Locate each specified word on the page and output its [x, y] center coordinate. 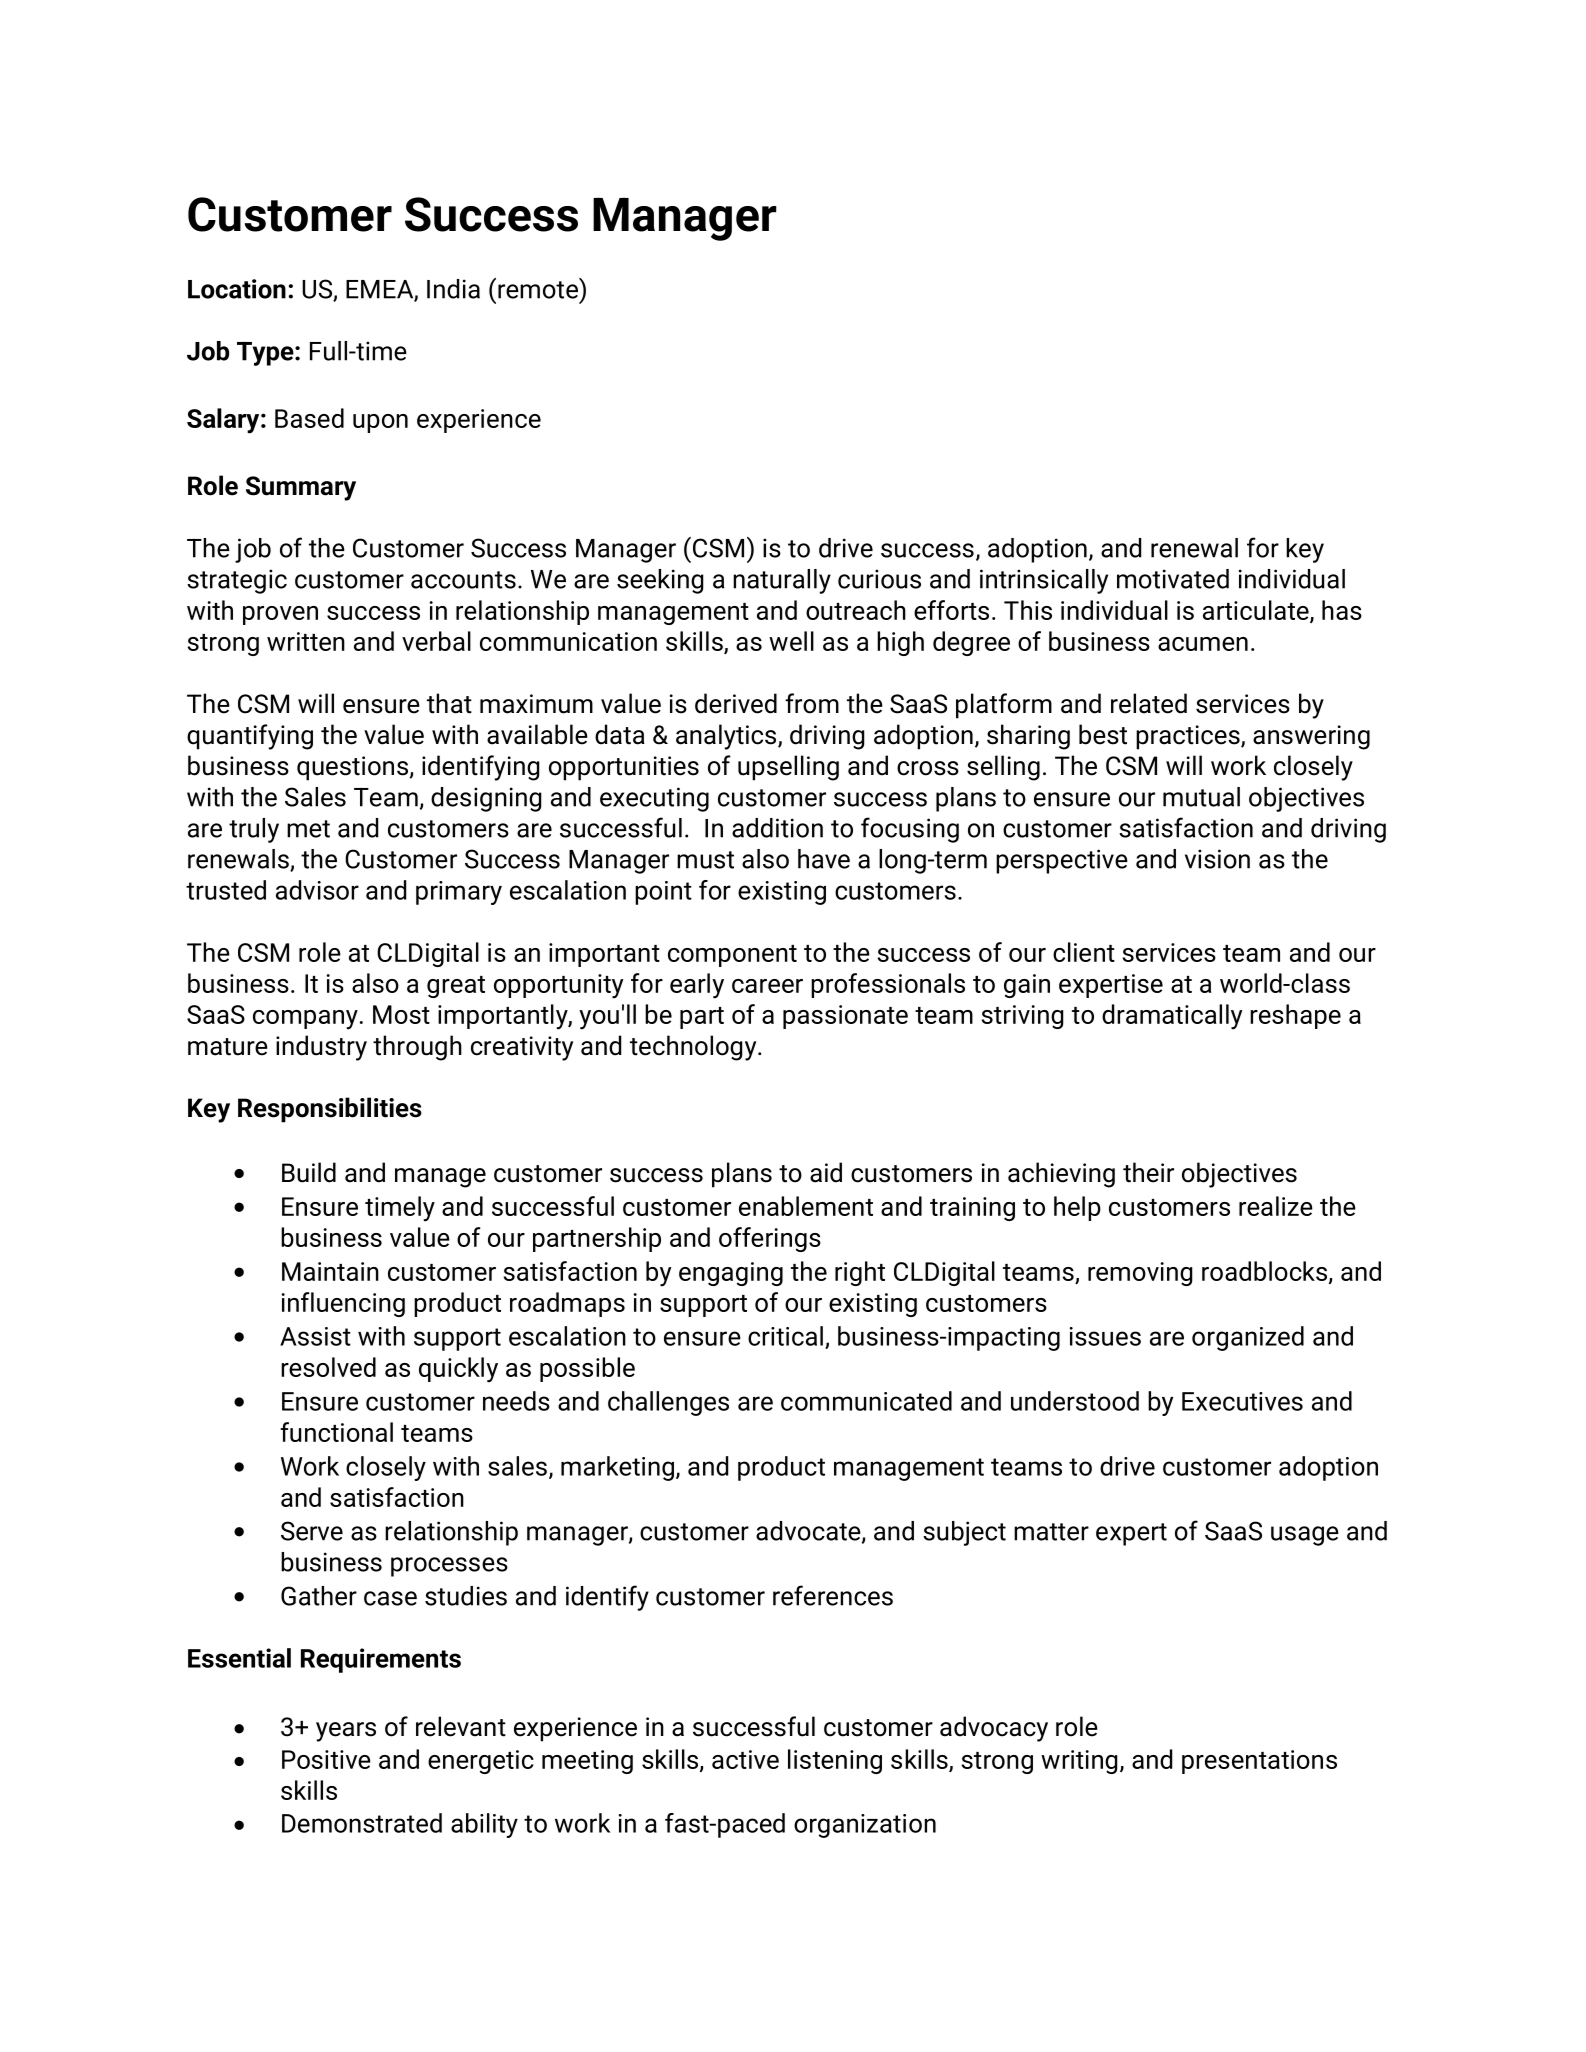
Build [309, 1172]
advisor [317, 890]
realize [1276, 1206]
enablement [806, 1206]
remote [539, 289]
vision [1217, 859]
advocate [809, 1532]
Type [266, 354]
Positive [326, 1759]
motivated [1173, 579]
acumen [1203, 644]
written [306, 641]
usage [1305, 1536]
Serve [312, 1531]
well [791, 641]
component [732, 956]
